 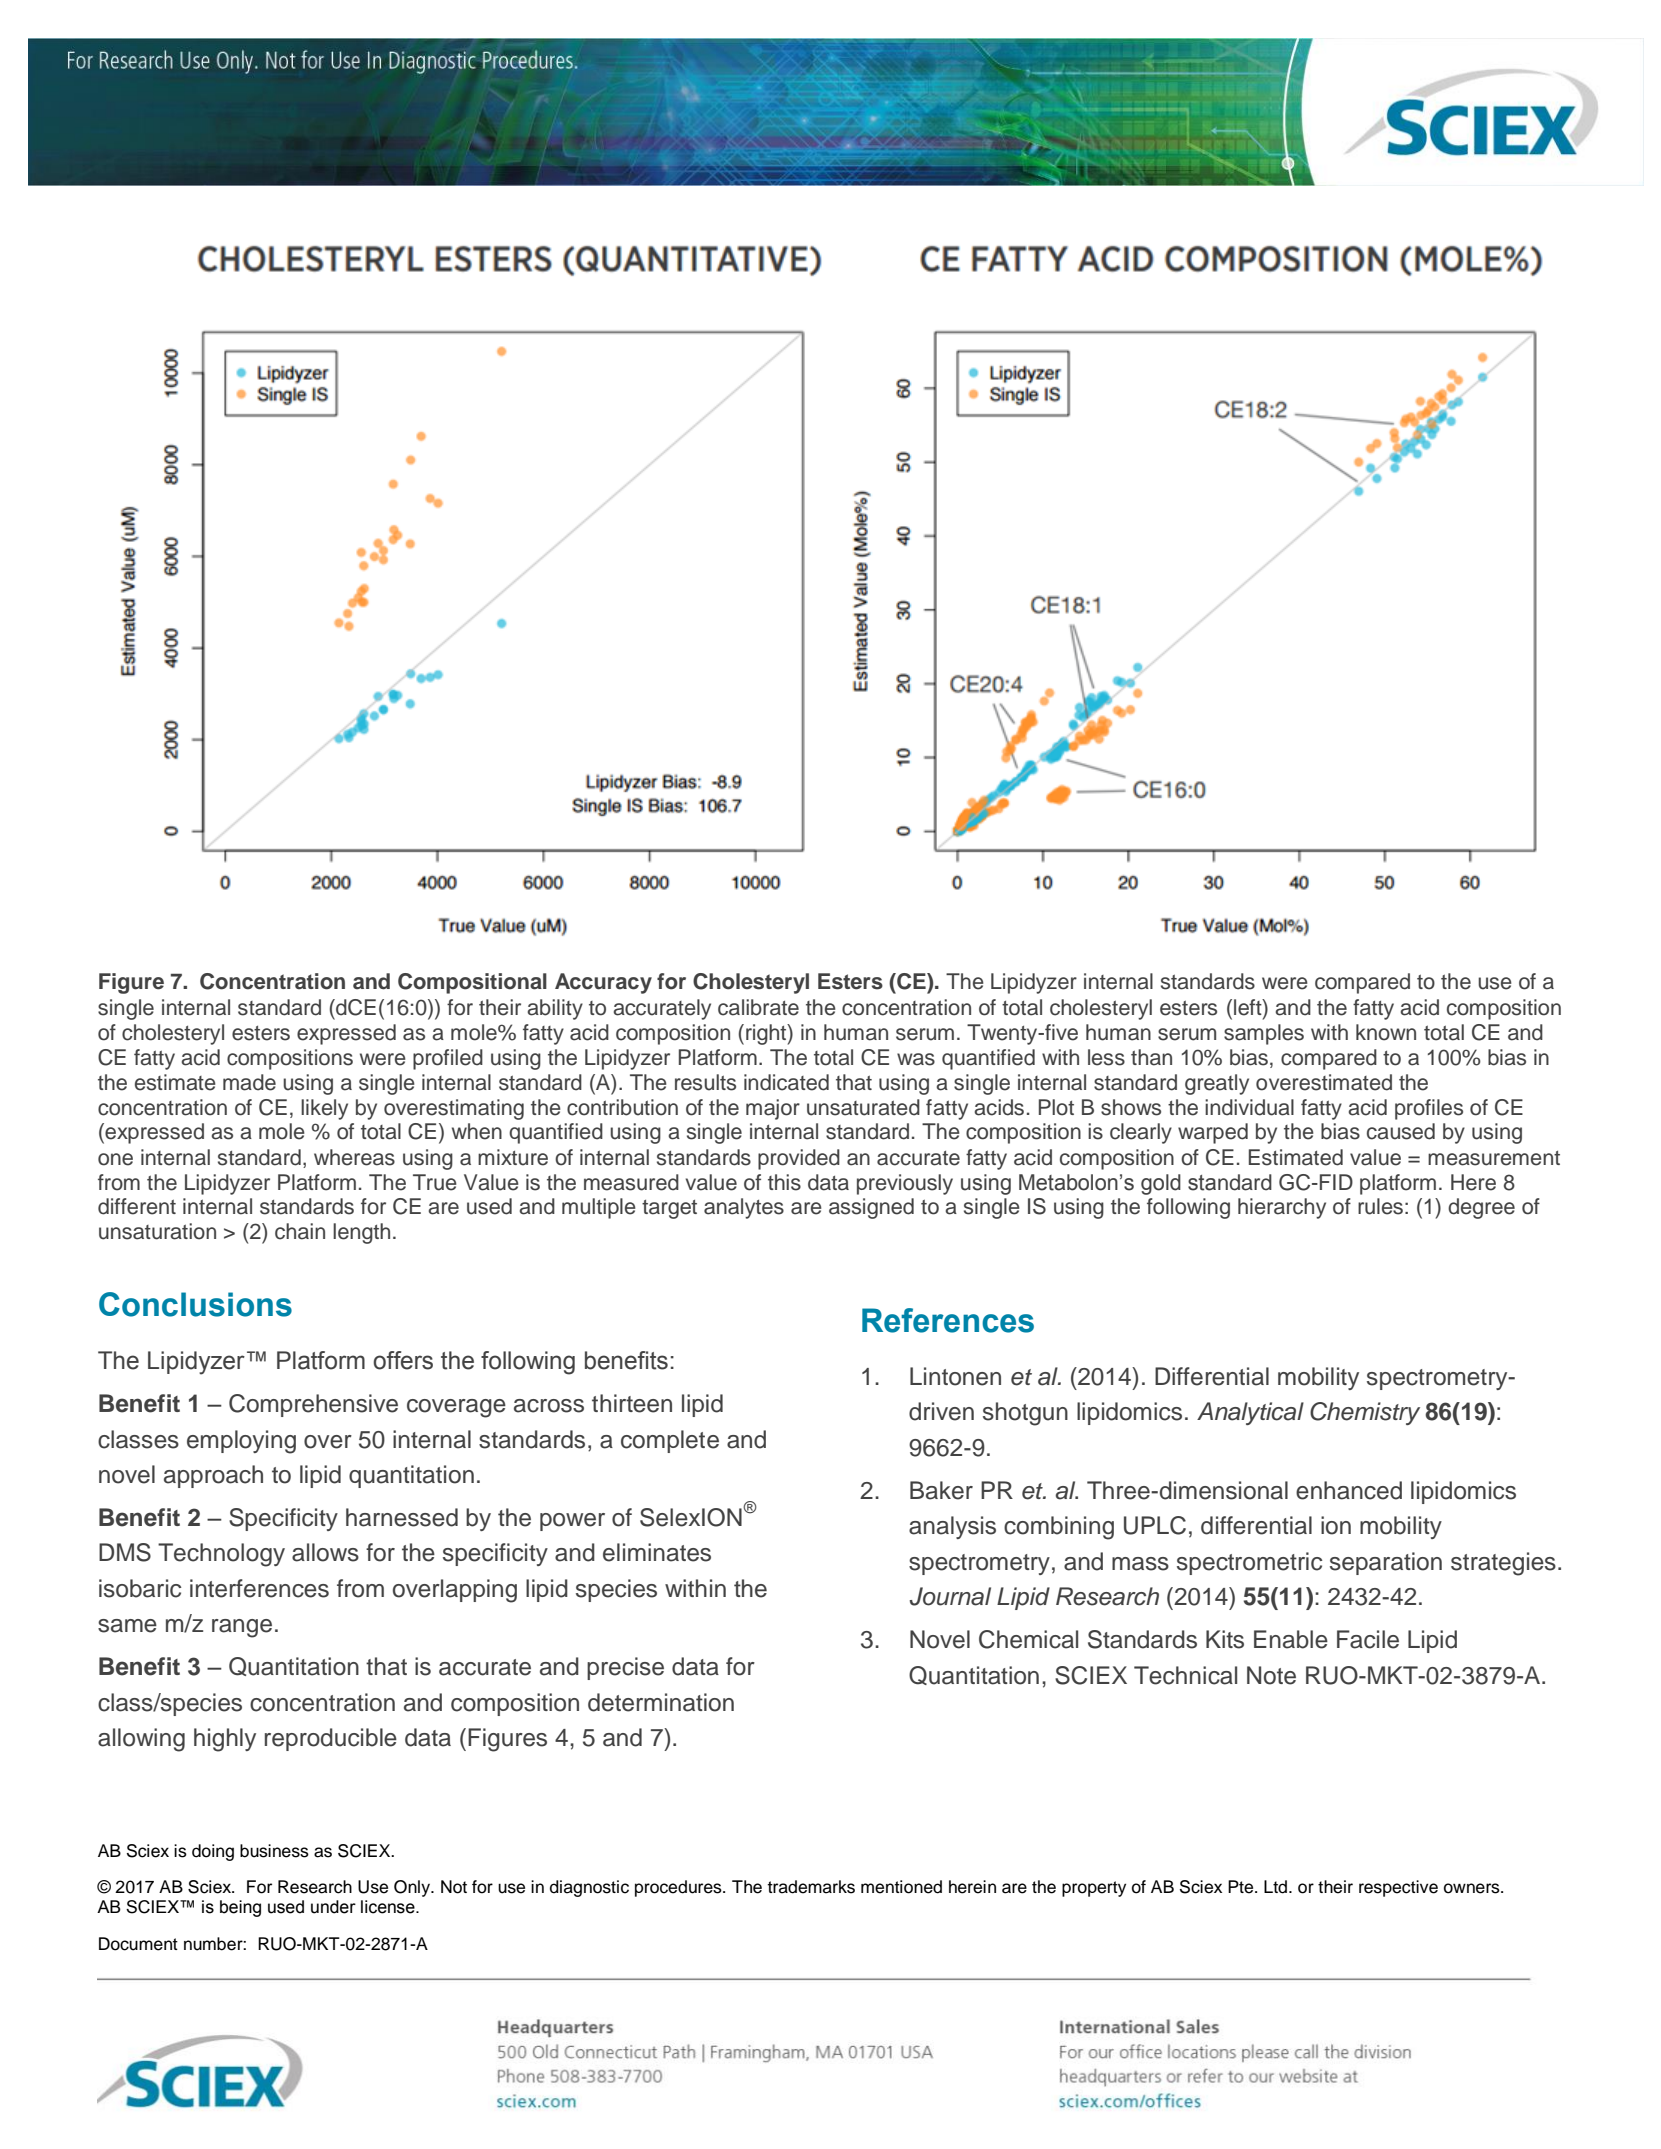 What do you see at coordinates (1365, 1413) in the page?
I see `Chemistry` at bounding box center [1365, 1413].
